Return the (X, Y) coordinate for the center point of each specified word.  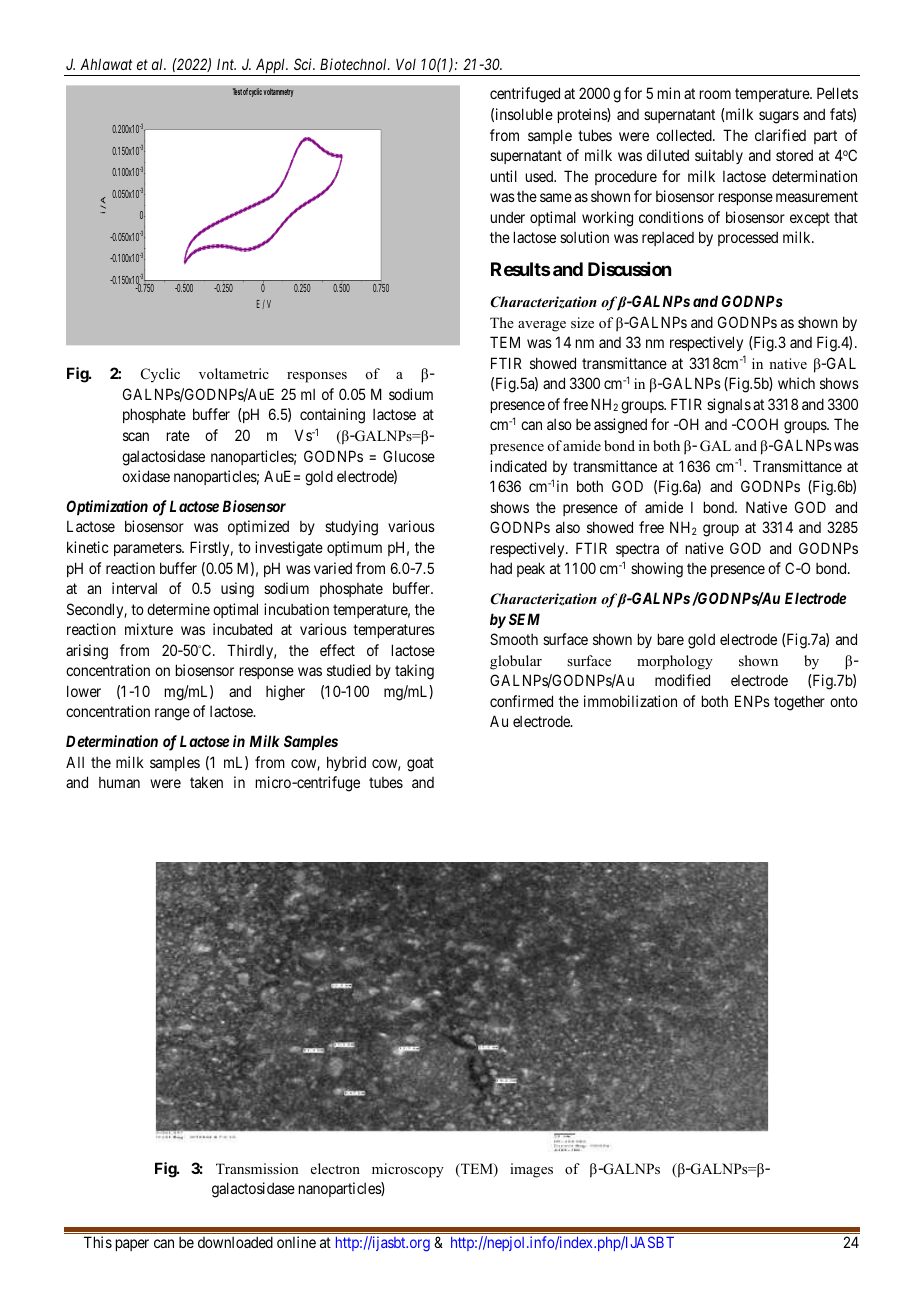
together (799, 703)
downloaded (235, 1242)
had (501, 568)
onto (844, 701)
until (504, 176)
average (542, 326)
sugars (779, 117)
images (531, 1170)
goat (420, 764)
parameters (148, 549)
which (796, 383)
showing (657, 570)
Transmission (257, 1168)
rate (178, 435)
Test (237, 91)
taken (206, 782)
